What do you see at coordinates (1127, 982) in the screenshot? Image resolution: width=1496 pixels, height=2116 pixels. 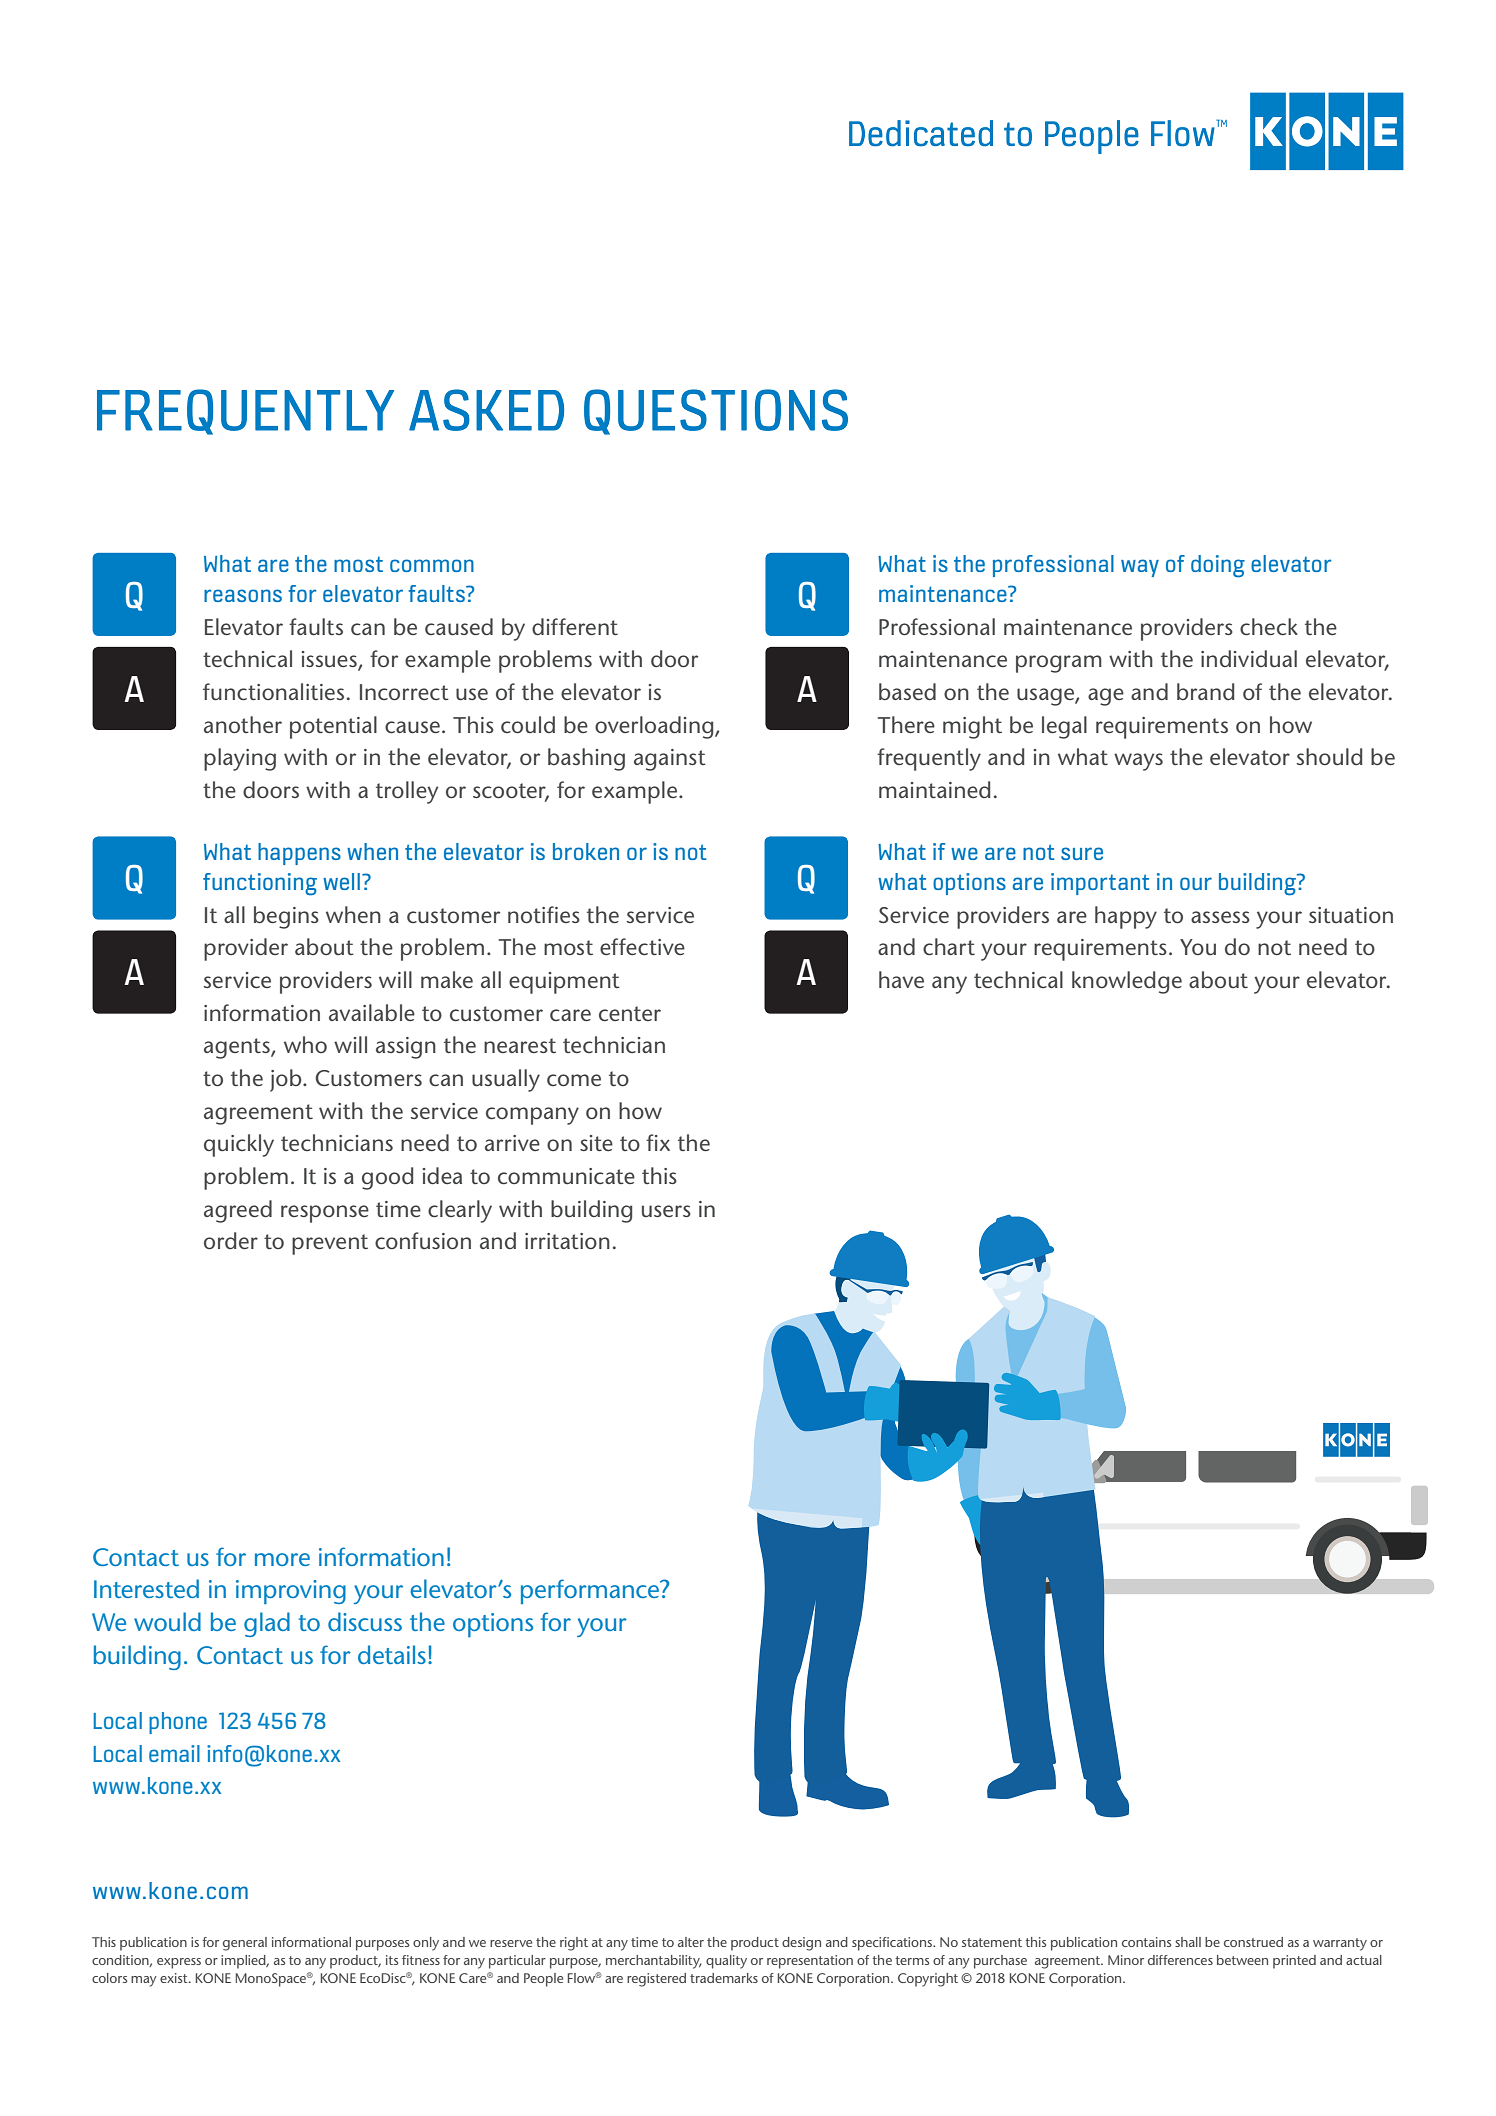 I see `knowledge` at bounding box center [1127, 982].
